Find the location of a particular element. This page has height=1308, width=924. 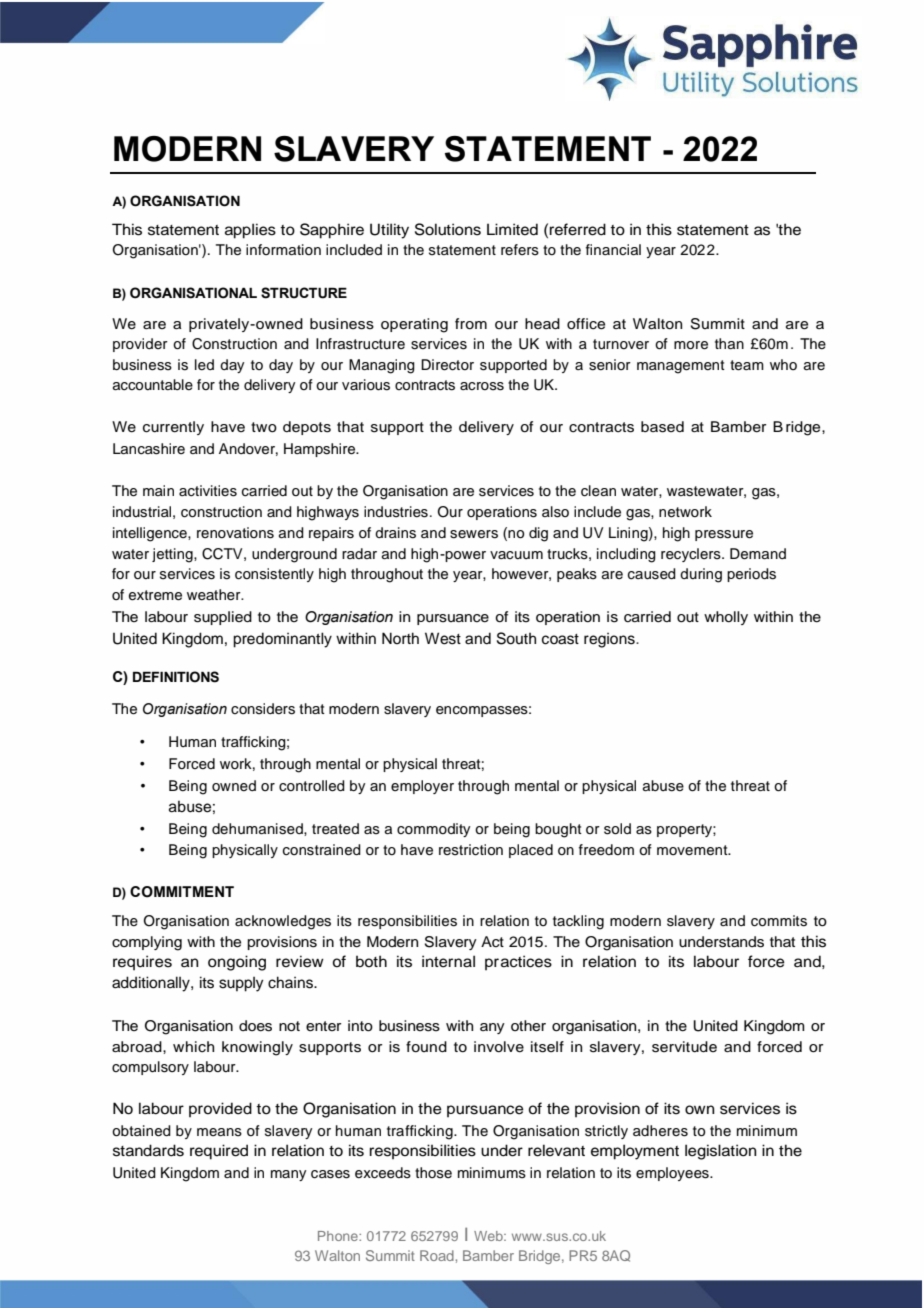

COMMITMENT is located at coordinates (182, 892).
